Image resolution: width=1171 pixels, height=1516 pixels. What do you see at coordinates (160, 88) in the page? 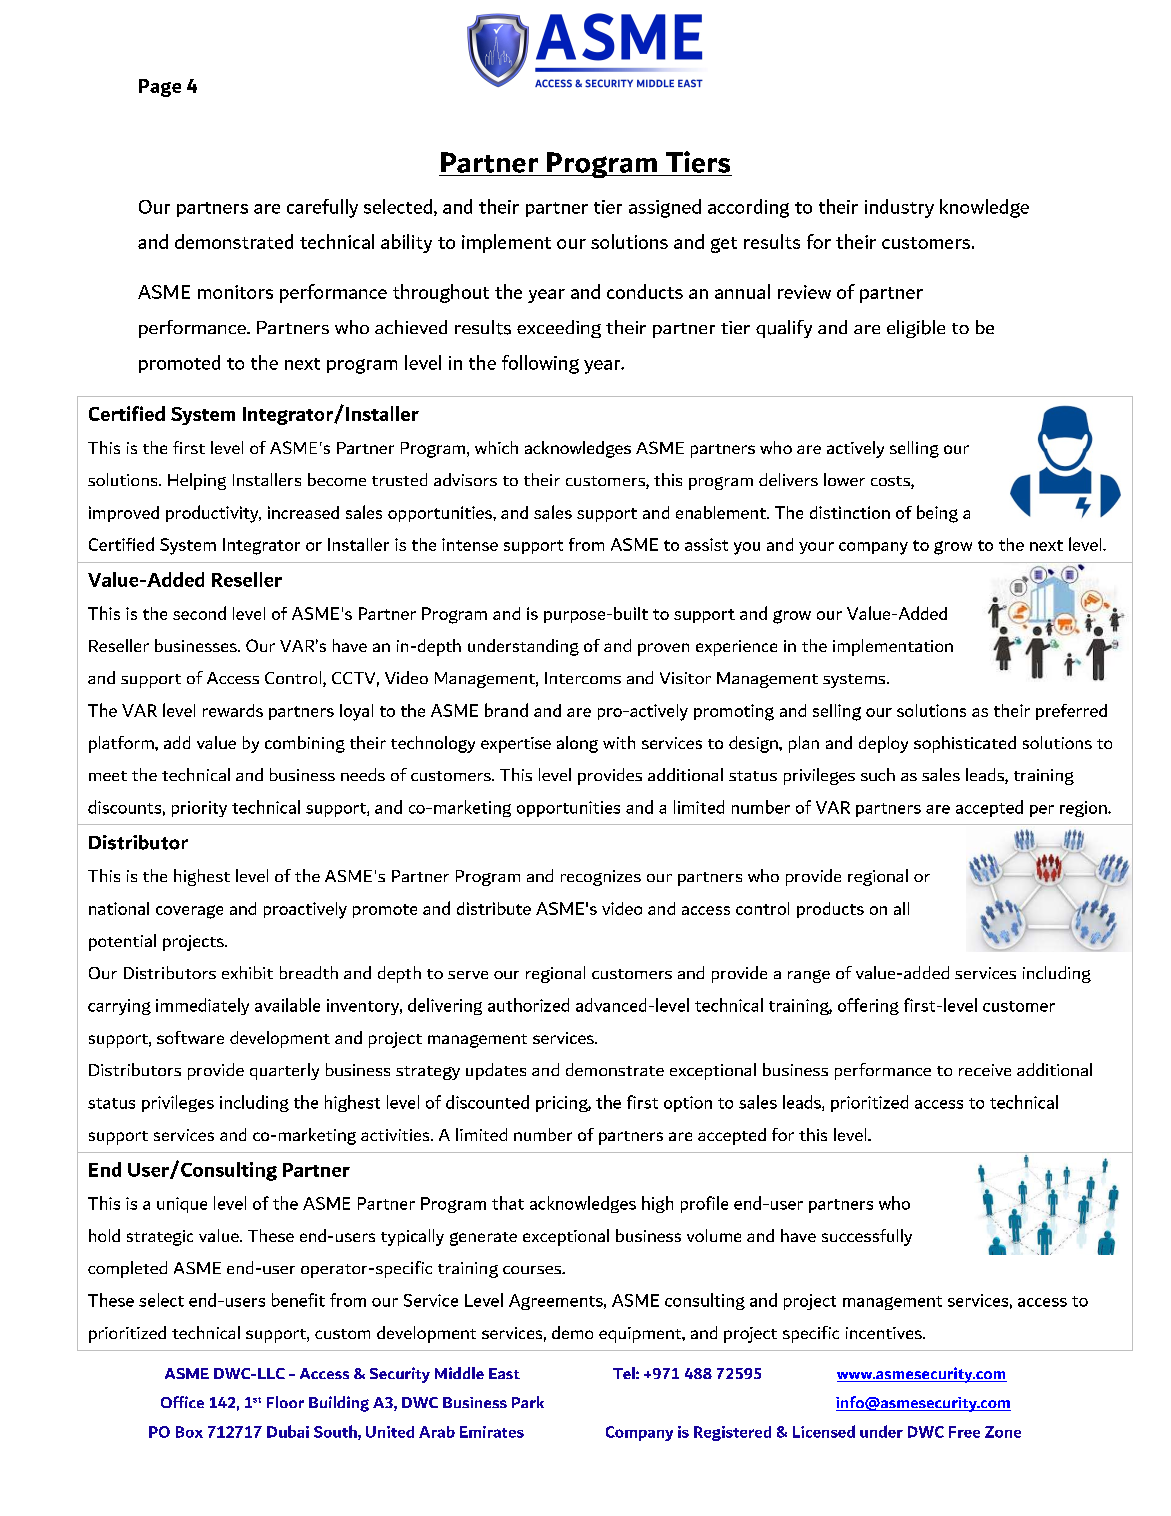
I see `Page` at bounding box center [160, 88].
